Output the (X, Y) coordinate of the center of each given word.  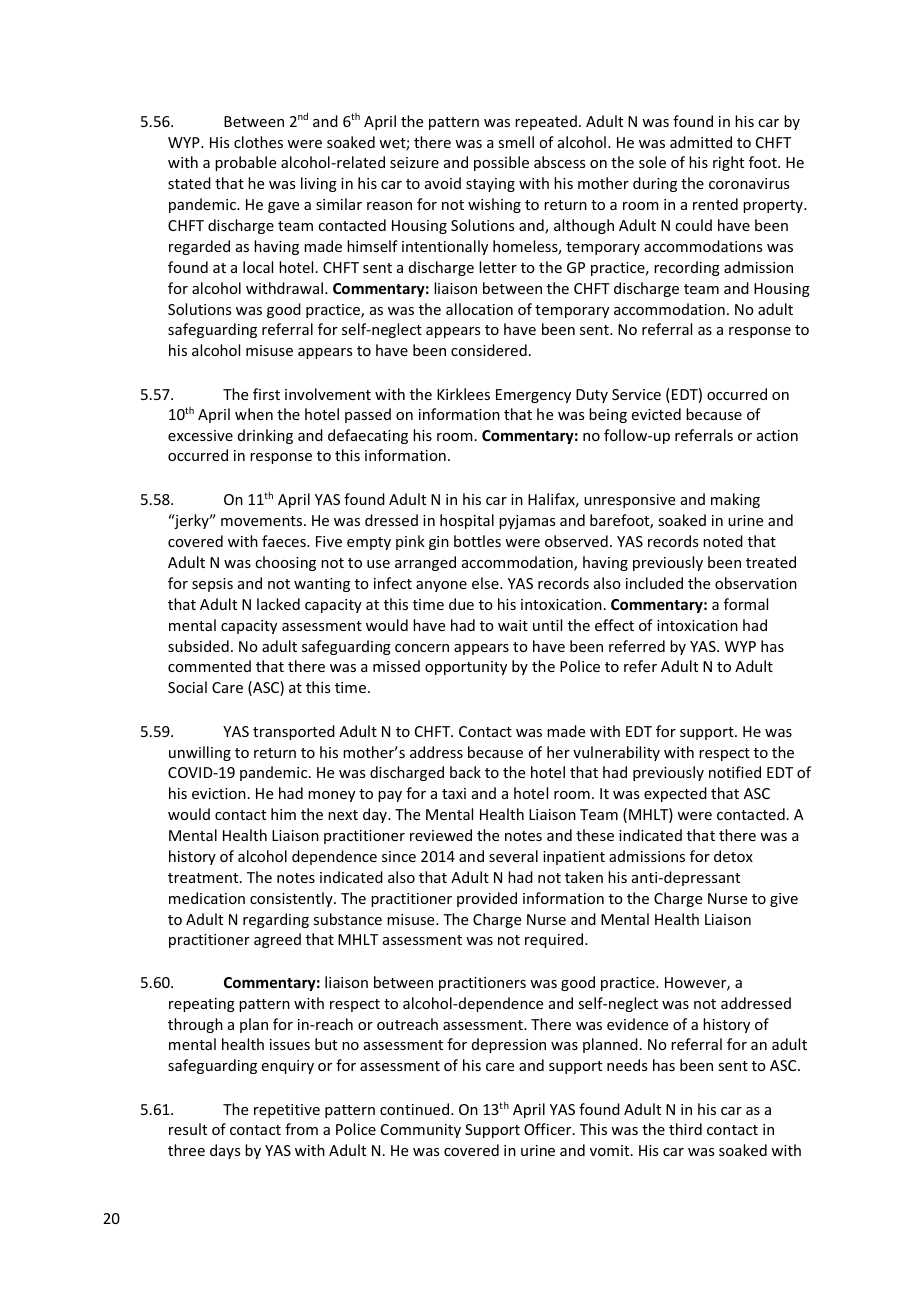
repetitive (287, 1111)
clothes (258, 142)
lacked (278, 604)
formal (746, 604)
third (685, 1129)
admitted (701, 142)
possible (501, 163)
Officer (549, 1129)
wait (513, 625)
